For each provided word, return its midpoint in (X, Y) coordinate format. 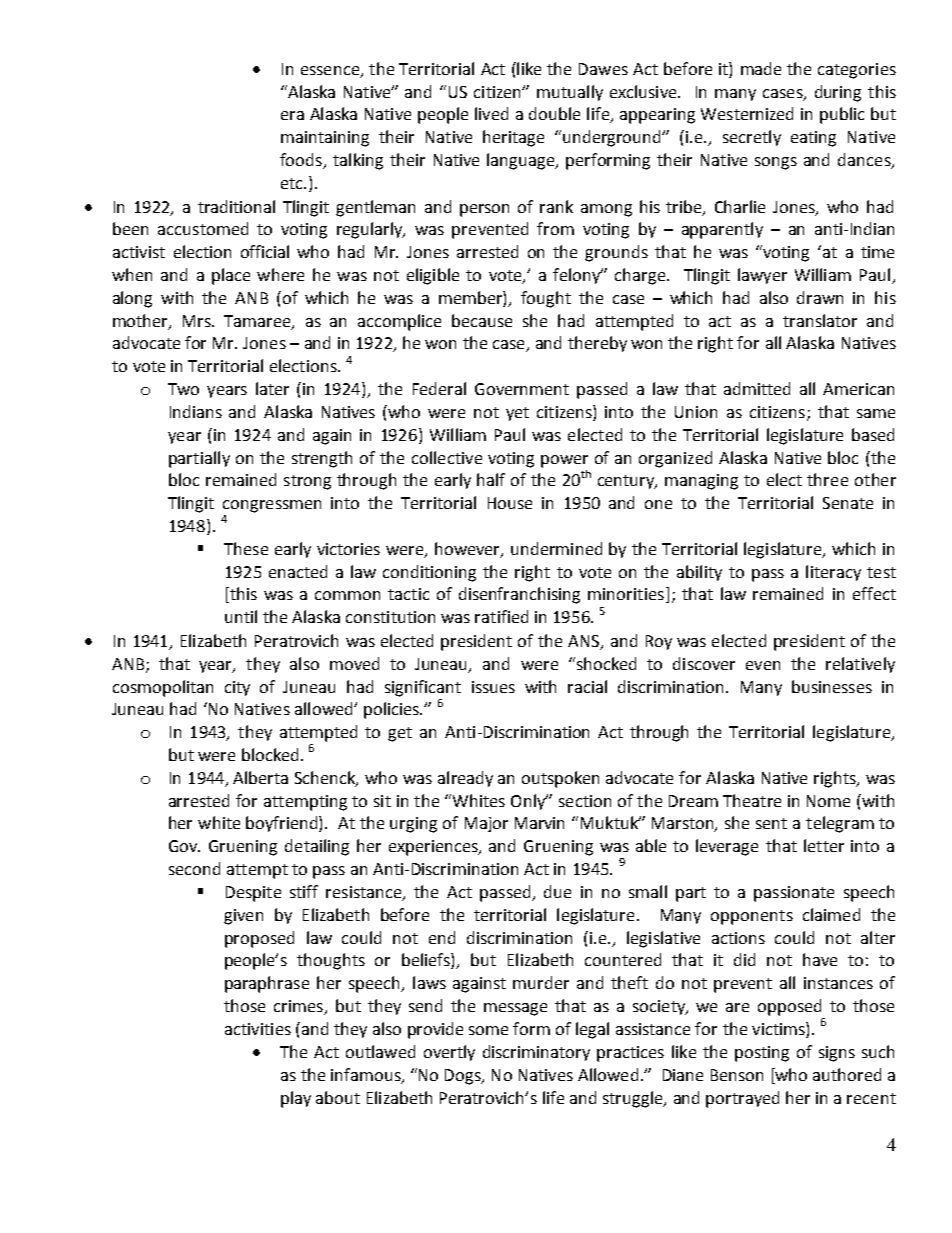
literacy (833, 573)
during (838, 93)
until (241, 616)
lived (491, 113)
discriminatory (536, 1053)
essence (330, 70)
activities (258, 1029)
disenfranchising (519, 595)
